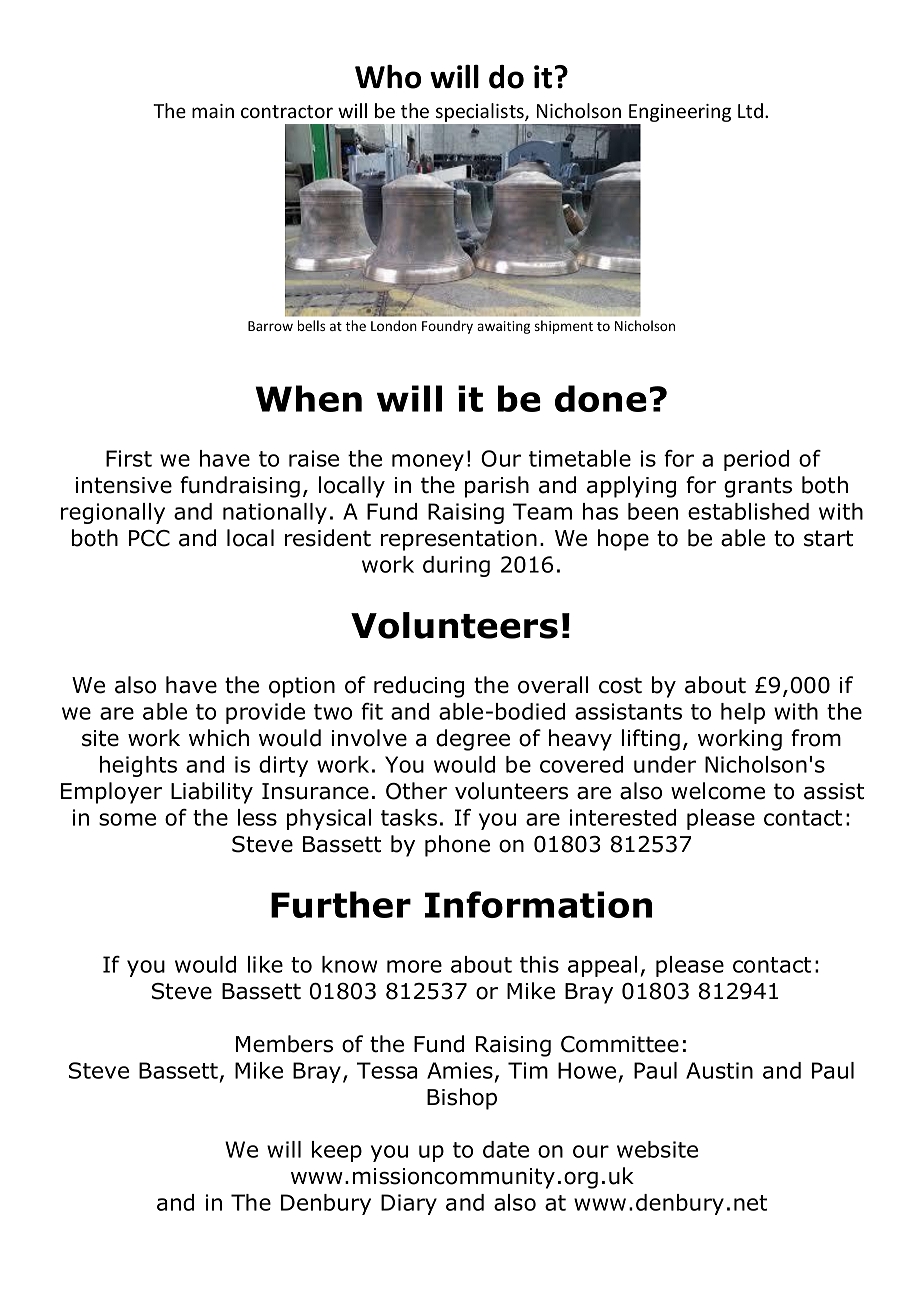 The width and height of the image is (924, 1308). Describe the element at coordinates (265, 713) in the image. I see `provide` at that location.
